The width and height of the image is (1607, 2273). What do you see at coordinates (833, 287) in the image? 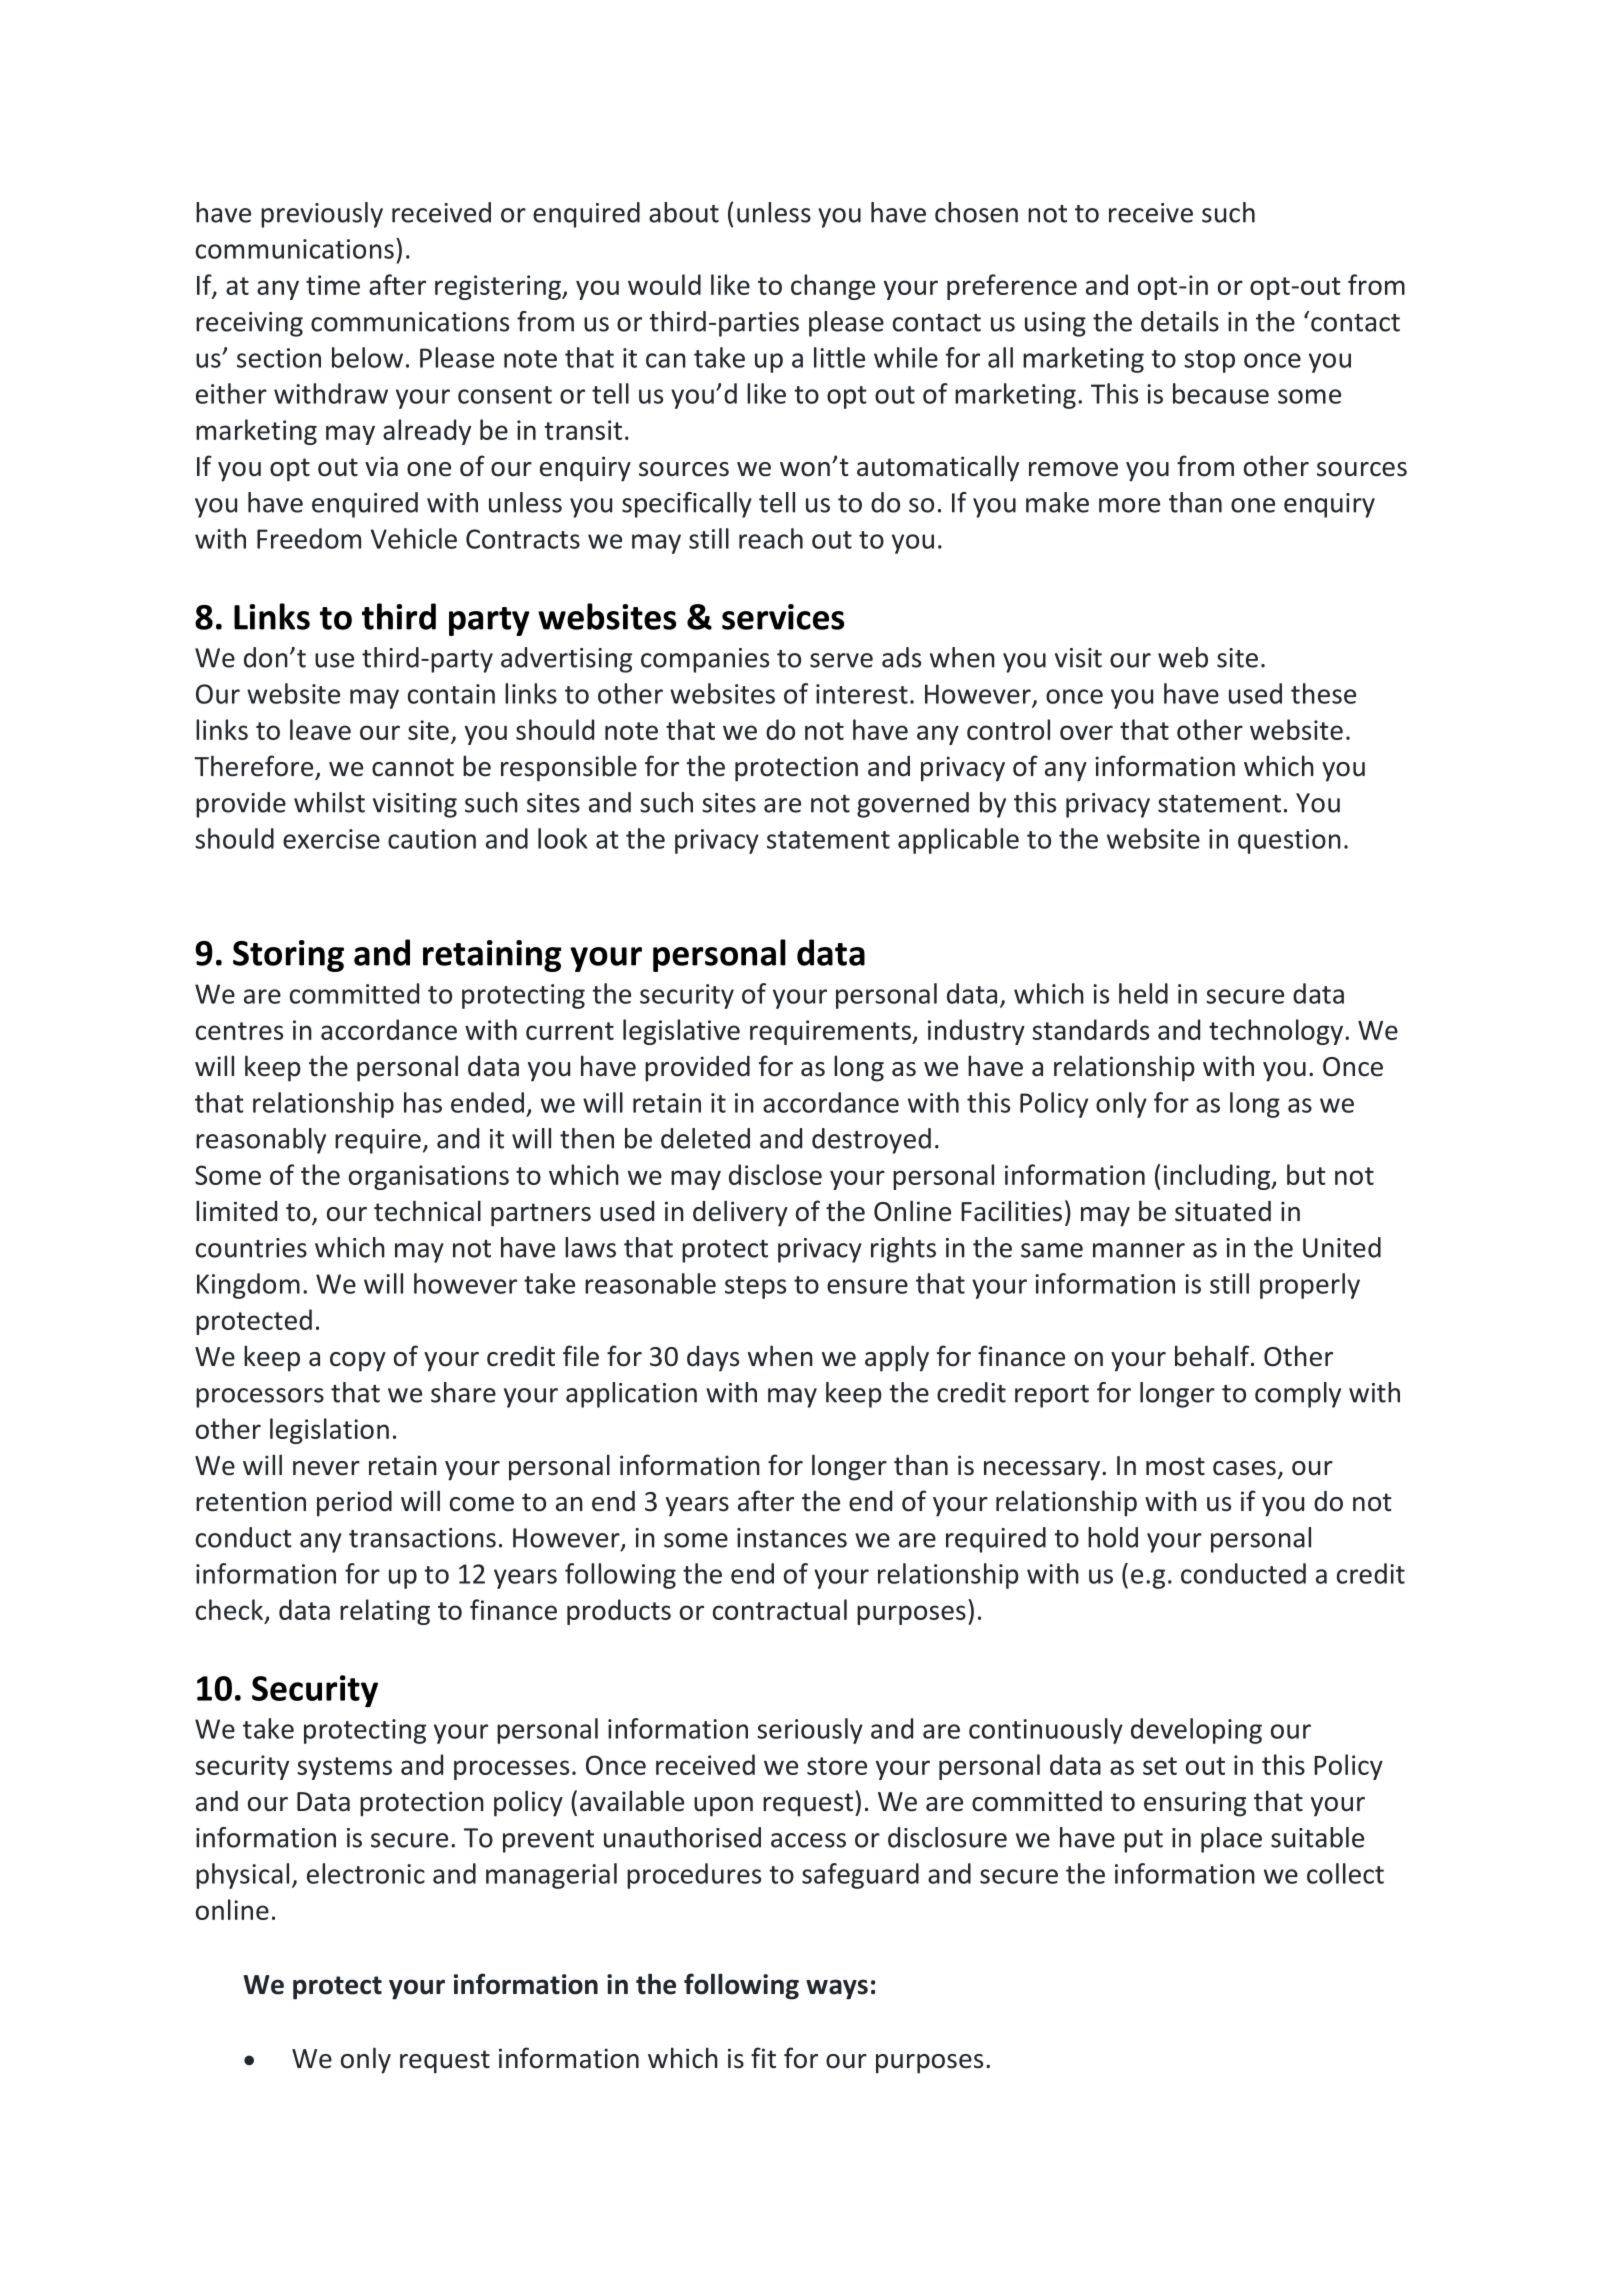
I see `change` at bounding box center [833, 287].
